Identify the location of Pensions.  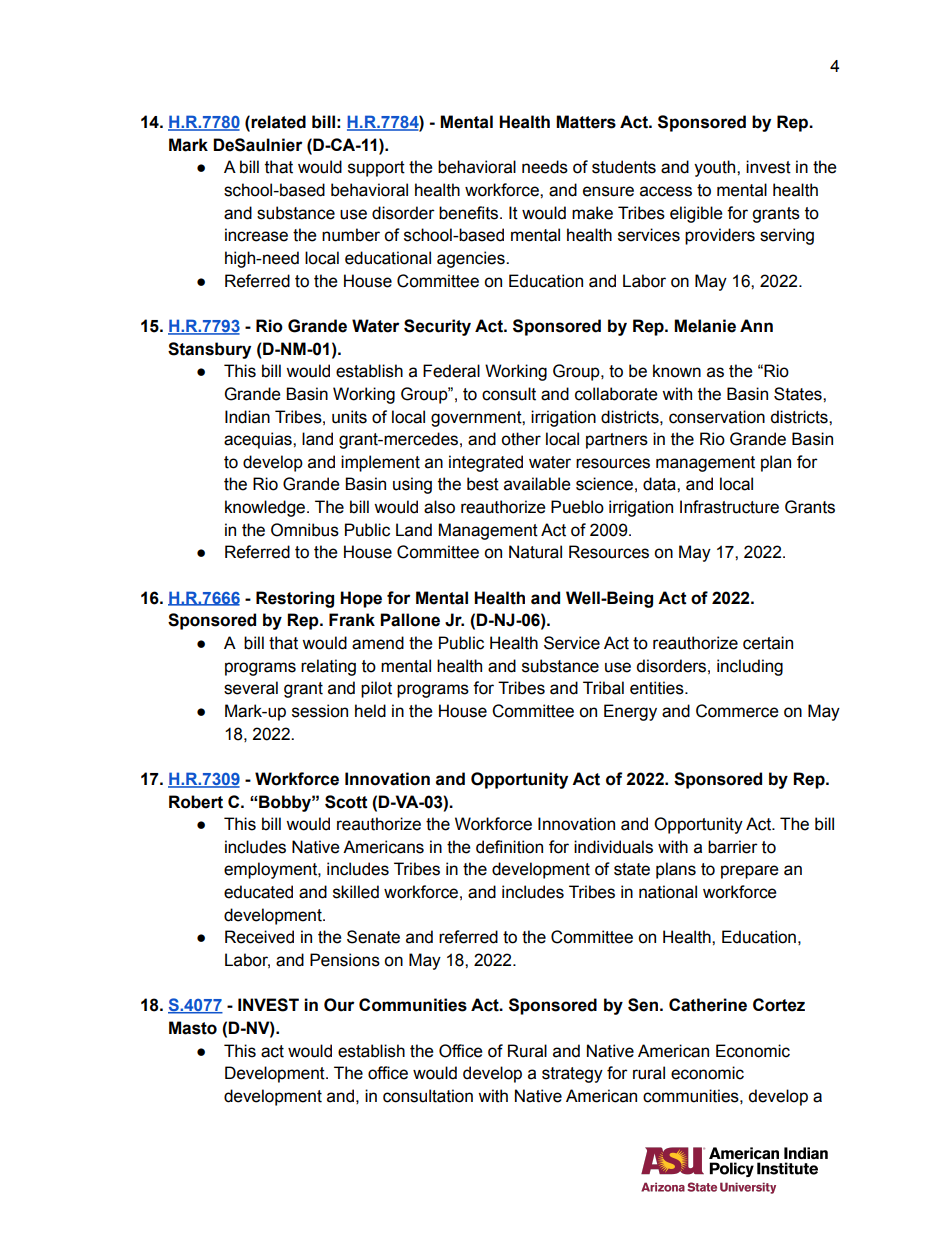
(345, 960).
